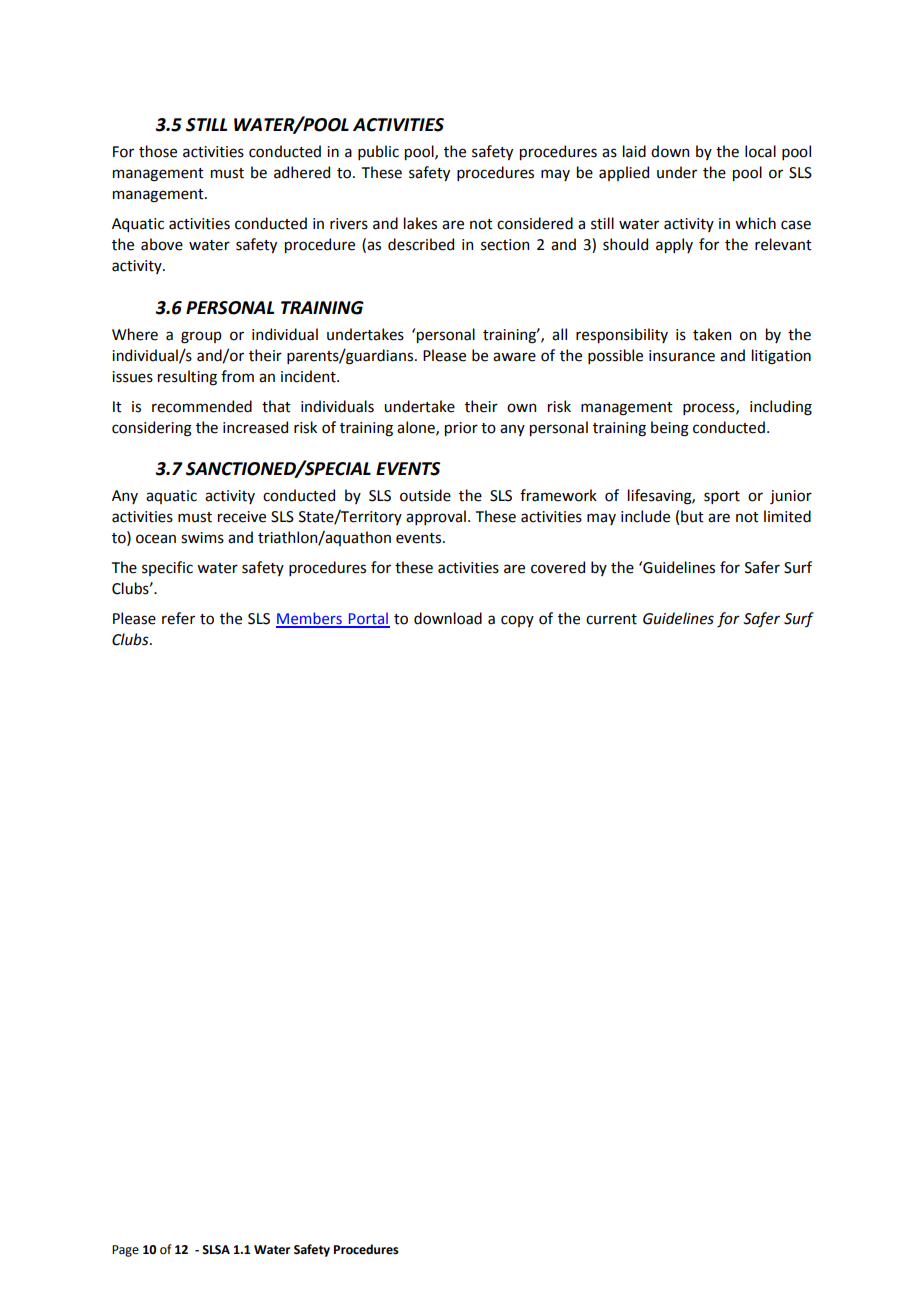  Describe the element at coordinates (368, 619) in the document. I see `Portal` at that location.
